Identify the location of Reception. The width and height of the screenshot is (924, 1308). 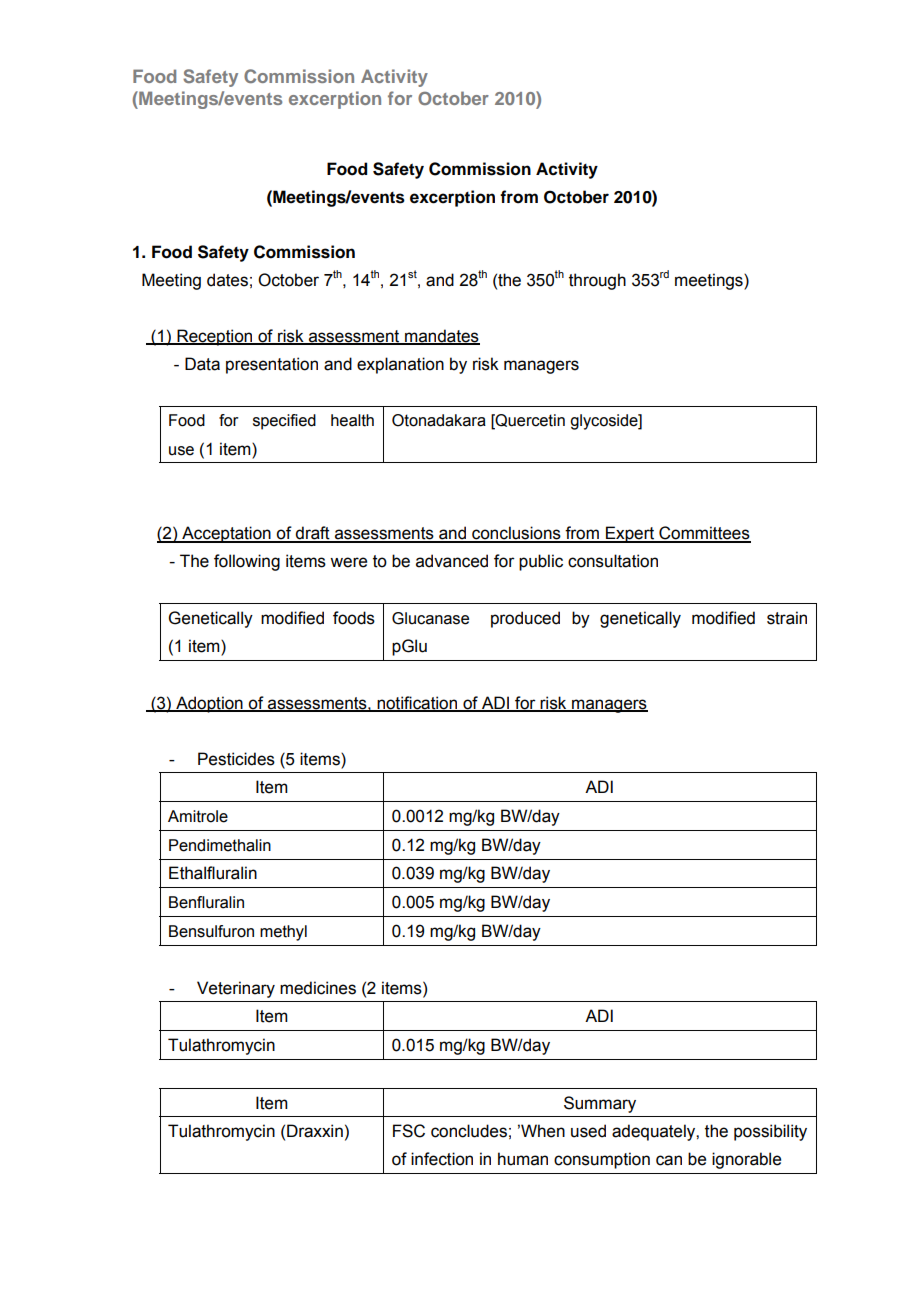
(215, 337).
